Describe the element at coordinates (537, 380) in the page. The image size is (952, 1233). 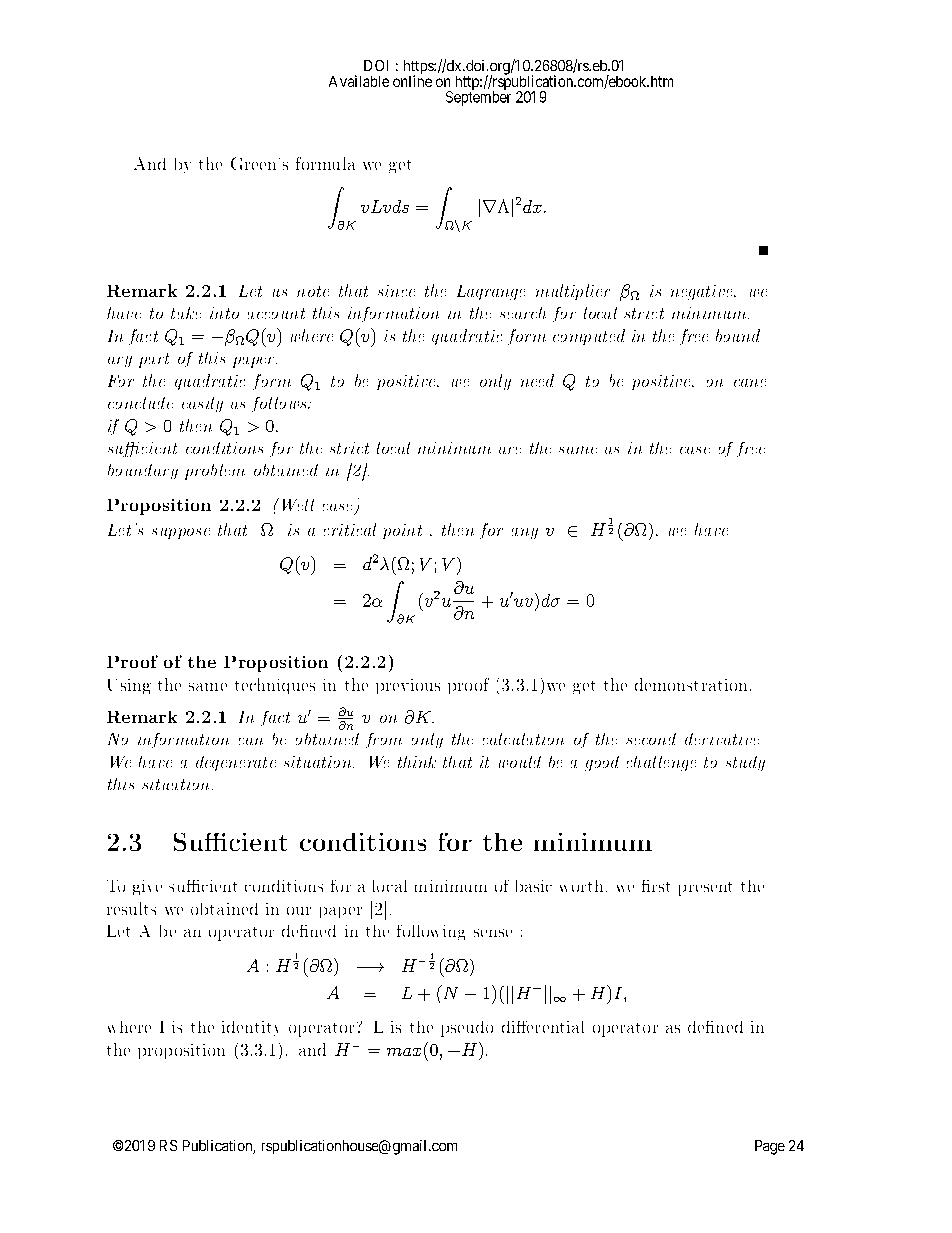
I see `need` at that location.
